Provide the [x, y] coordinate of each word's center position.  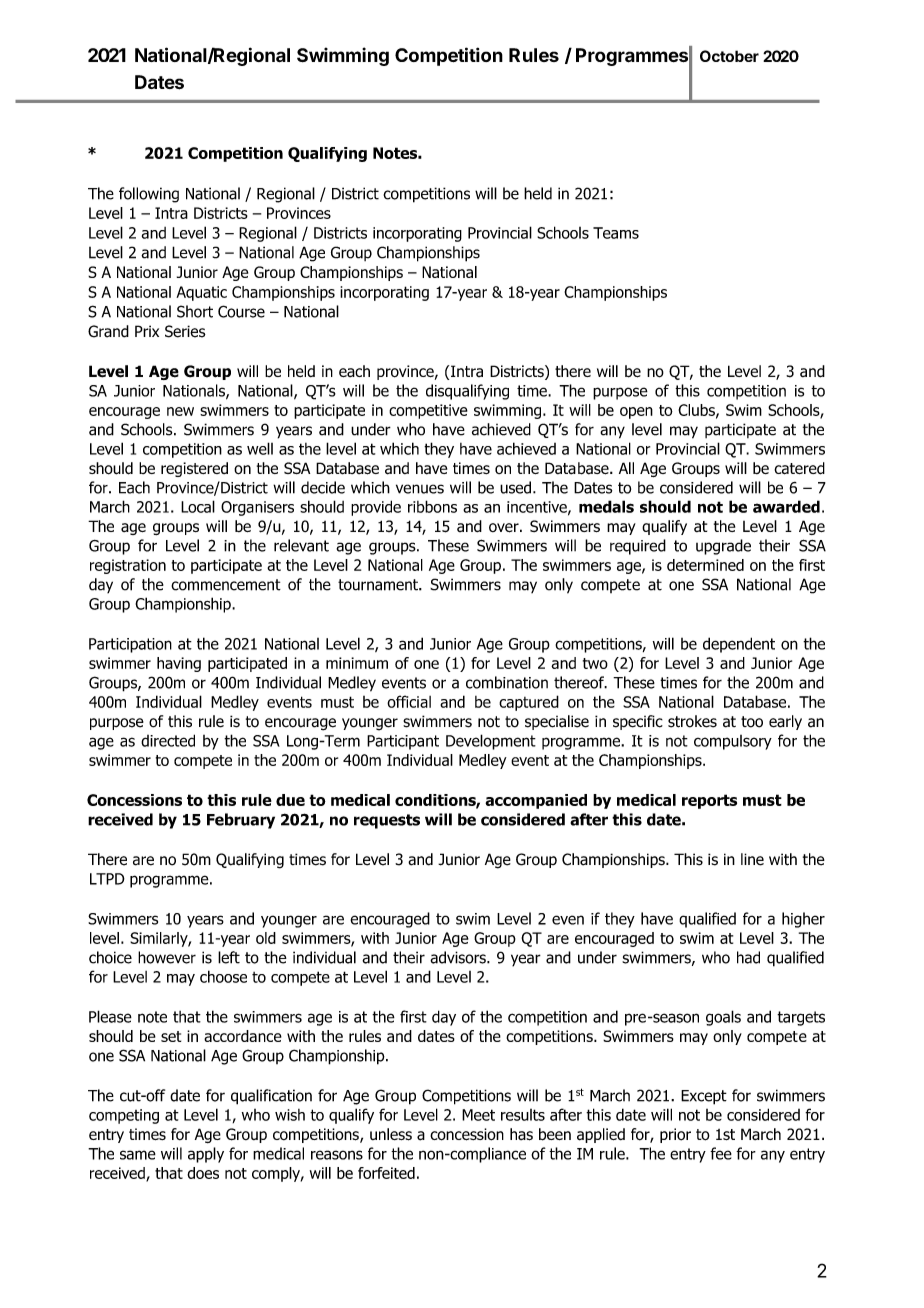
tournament [379, 585]
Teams [616, 233]
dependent [739, 645]
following [149, 195]
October [729, 56]
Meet [478, 1115]
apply [206, 1155]
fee [721, 1153]
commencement [226, 585]
